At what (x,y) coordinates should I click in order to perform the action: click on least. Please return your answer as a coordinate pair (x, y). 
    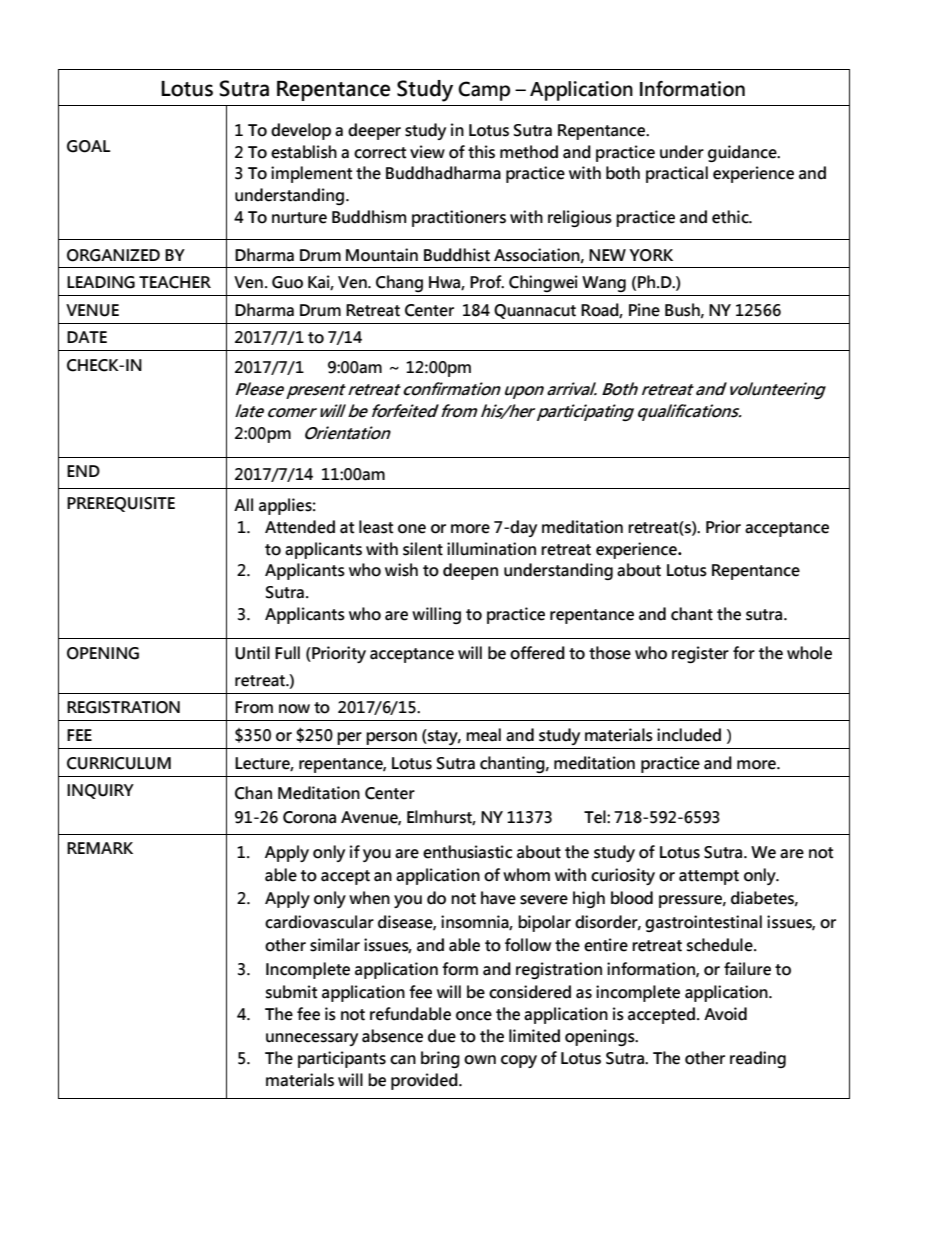
    Looking at the image, I should click on (376, 527).
